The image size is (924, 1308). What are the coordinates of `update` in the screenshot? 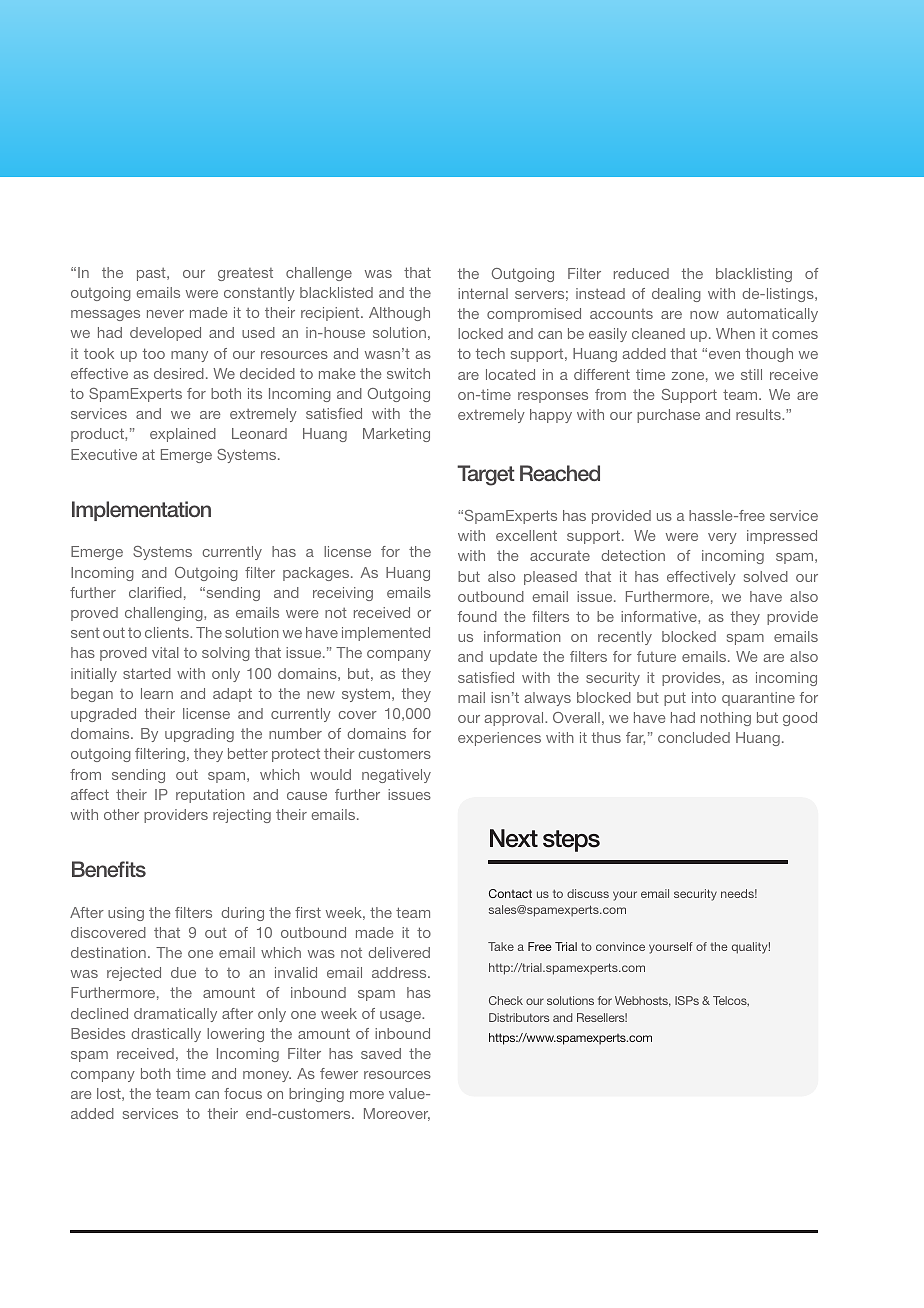 It's located at (513, 658).
